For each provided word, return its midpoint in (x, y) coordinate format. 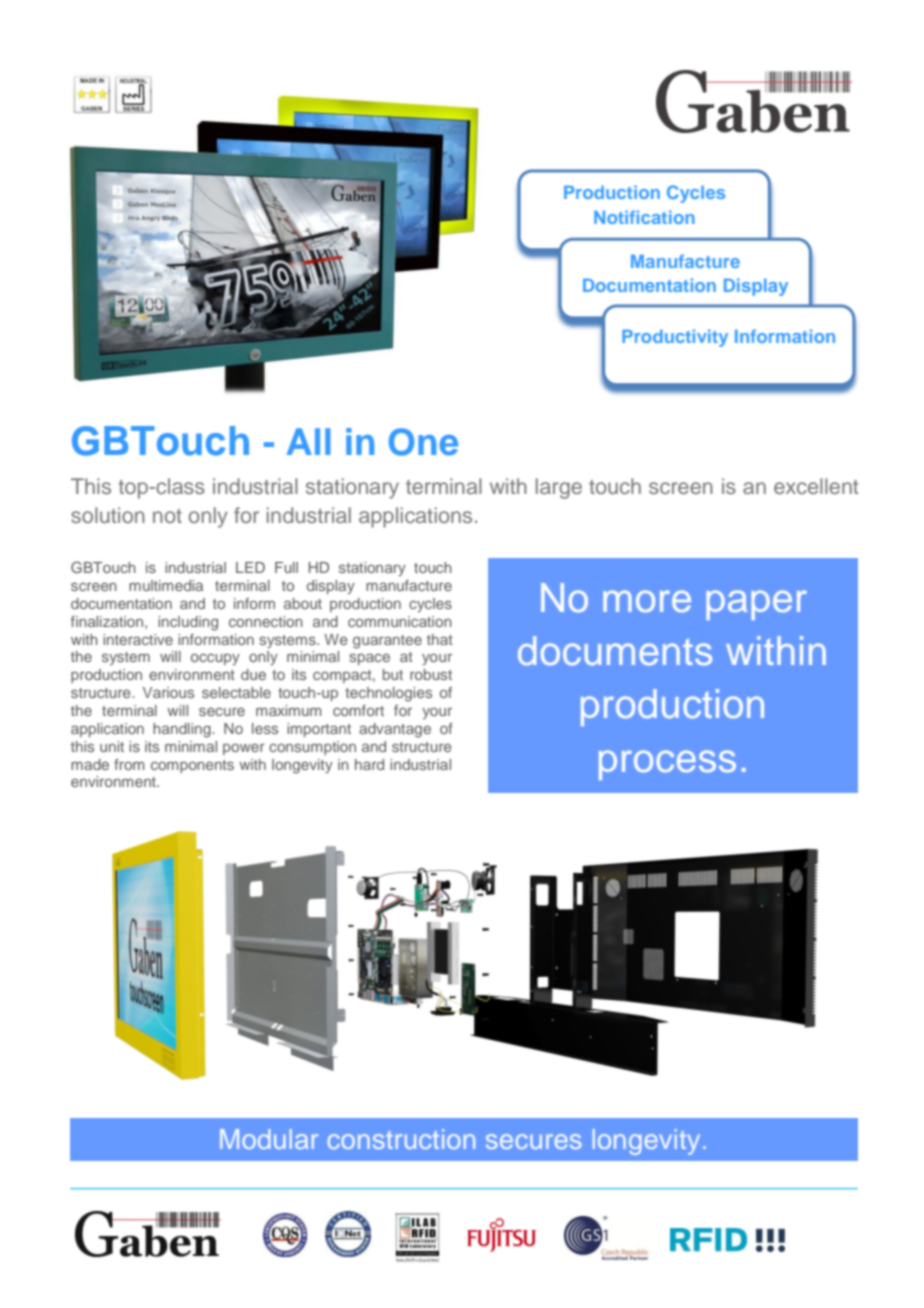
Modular (269, 1139)
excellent (816, 486)
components (192, 766)
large (559, 488)
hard (369, 764)
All (309, 441)
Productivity (675, 338)
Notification (644, 217)
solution (108, 515)
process (667, 765)
